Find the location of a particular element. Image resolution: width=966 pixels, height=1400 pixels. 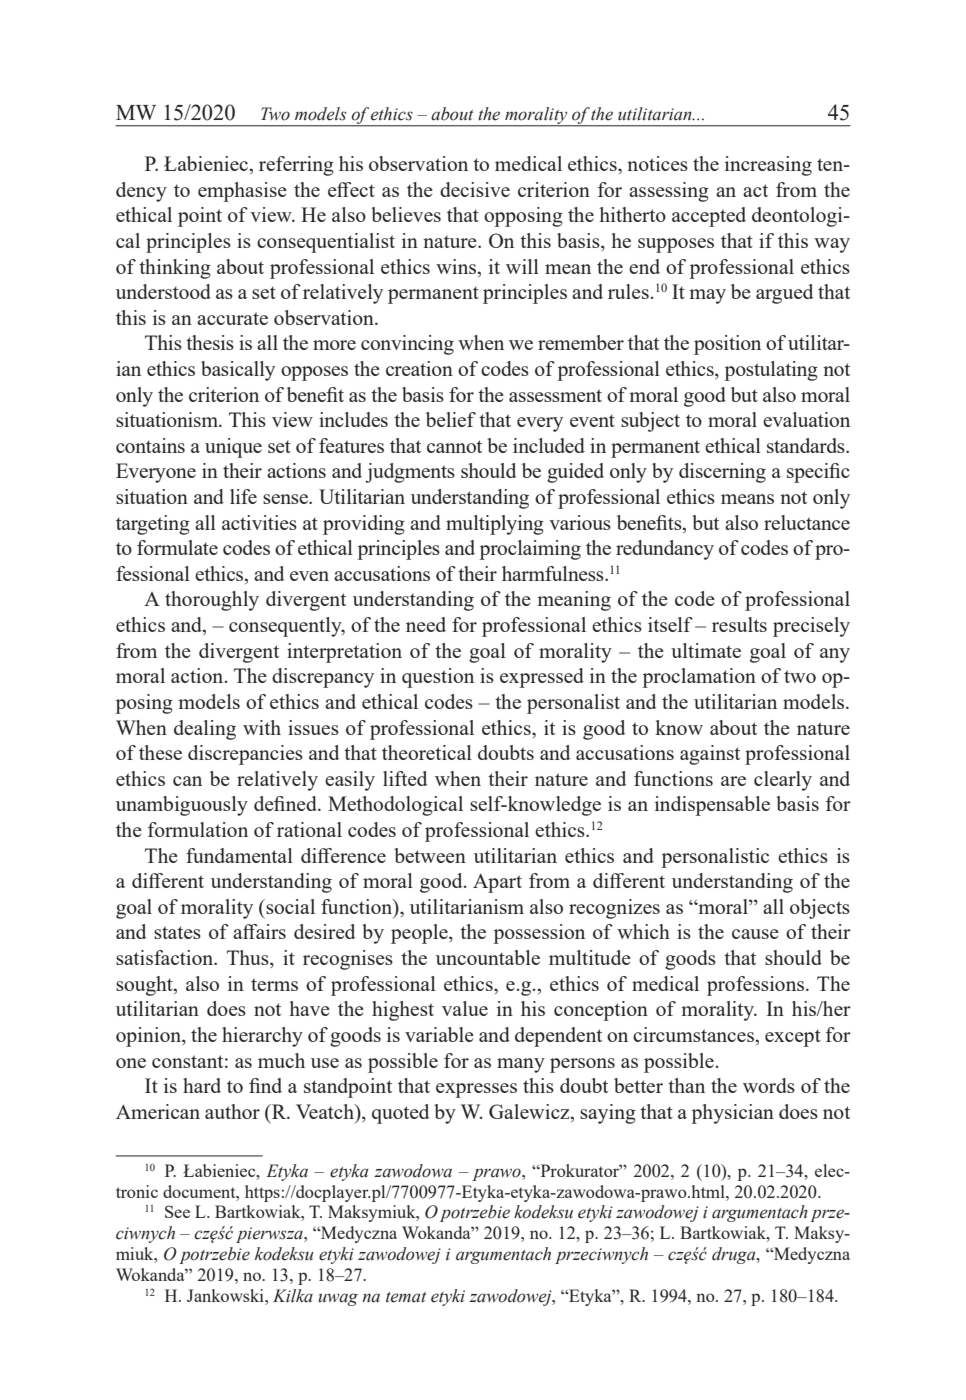

question is located at coordinates (438, 678).
